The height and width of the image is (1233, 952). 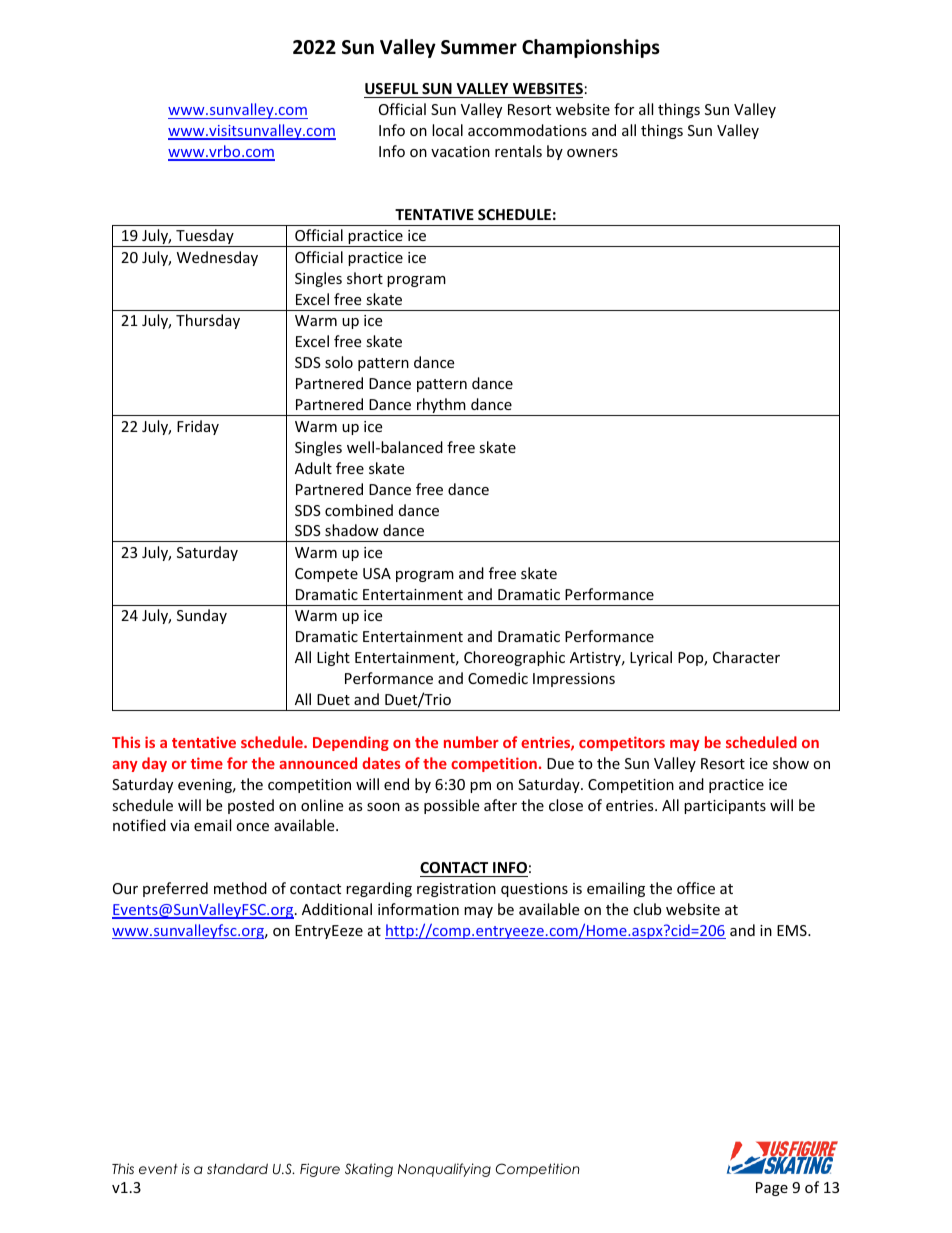 I want to click on Summer, so click(x=479, y=47).
